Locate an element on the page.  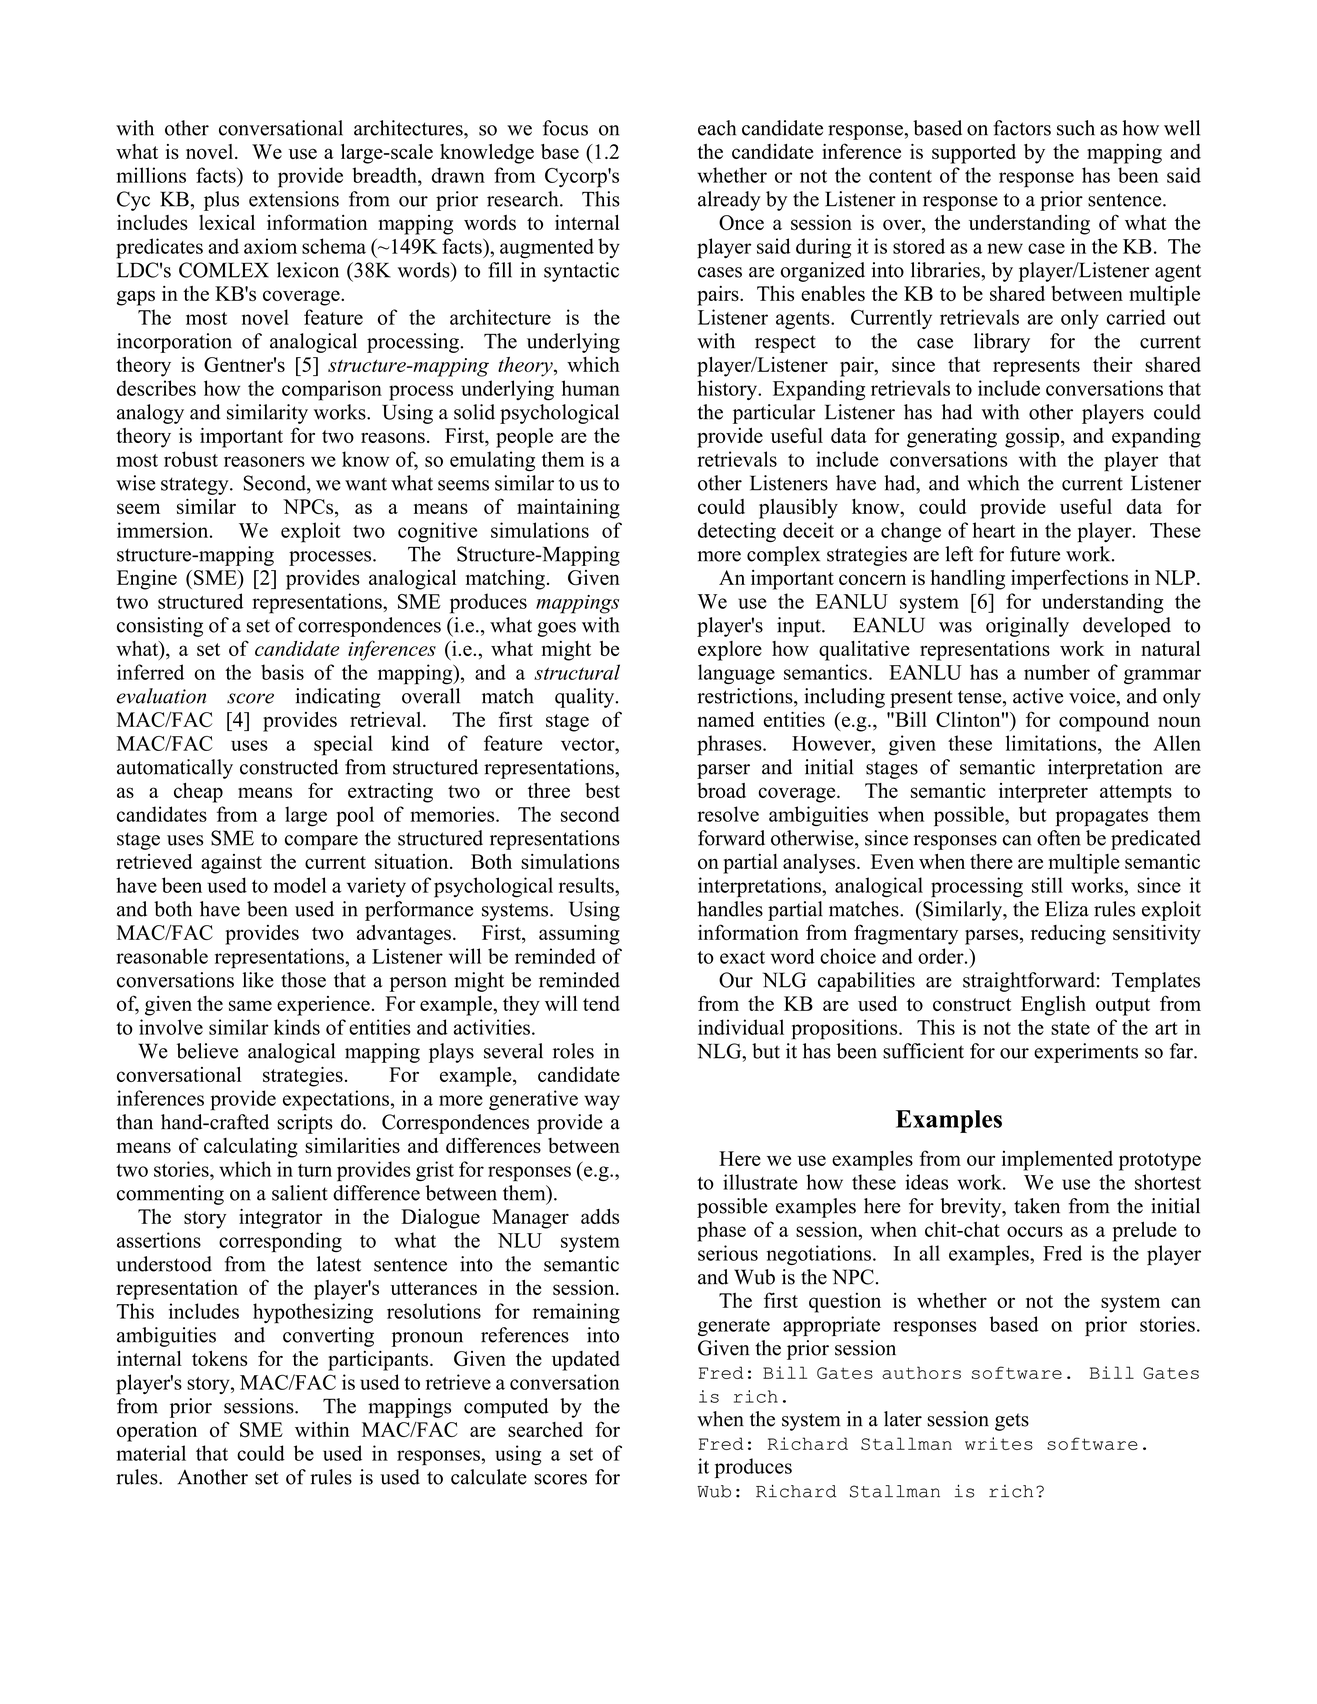
gets is located at coordinates (1012, 1422).
